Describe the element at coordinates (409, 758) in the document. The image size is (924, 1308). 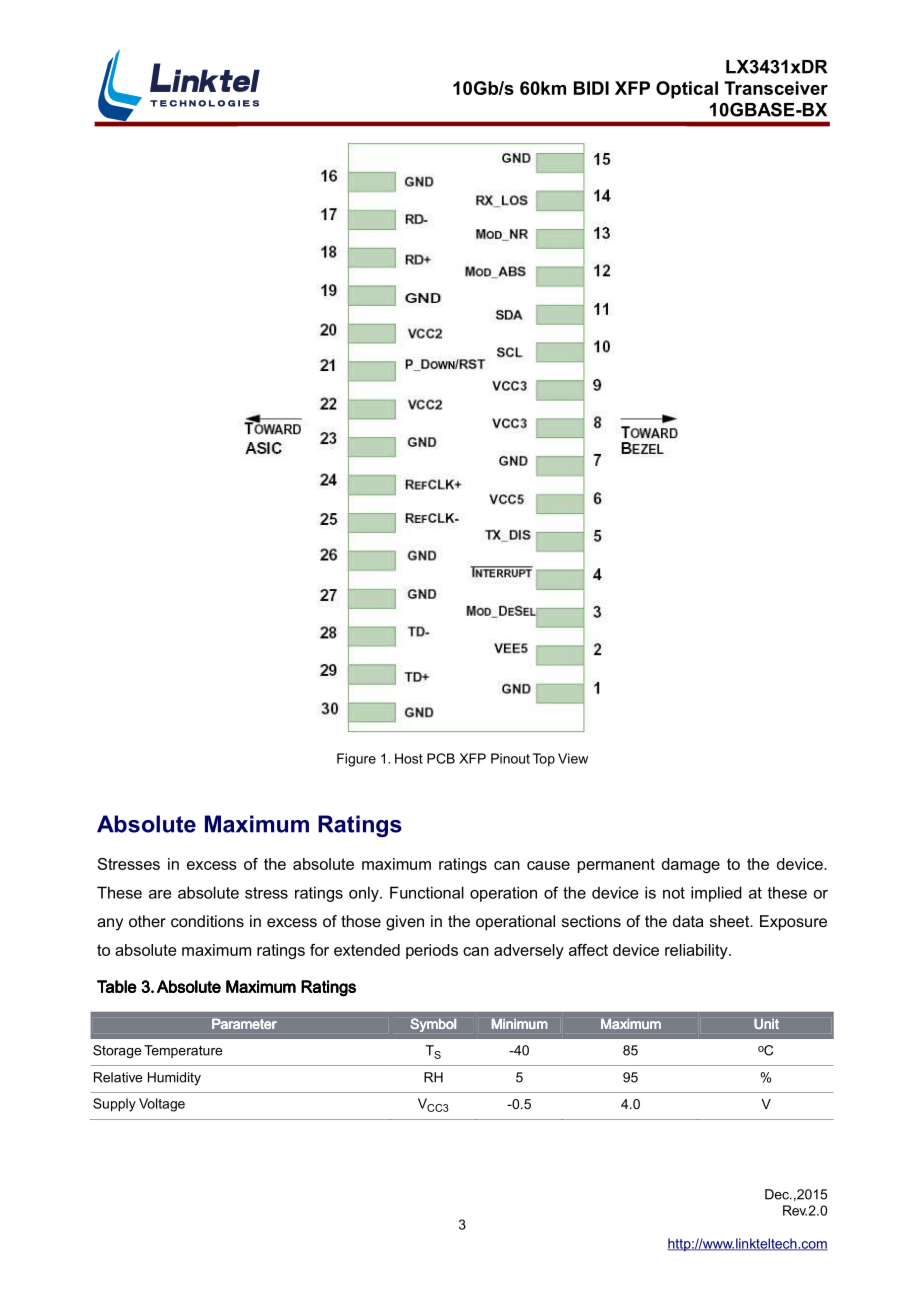
I see `Host` at that location.
